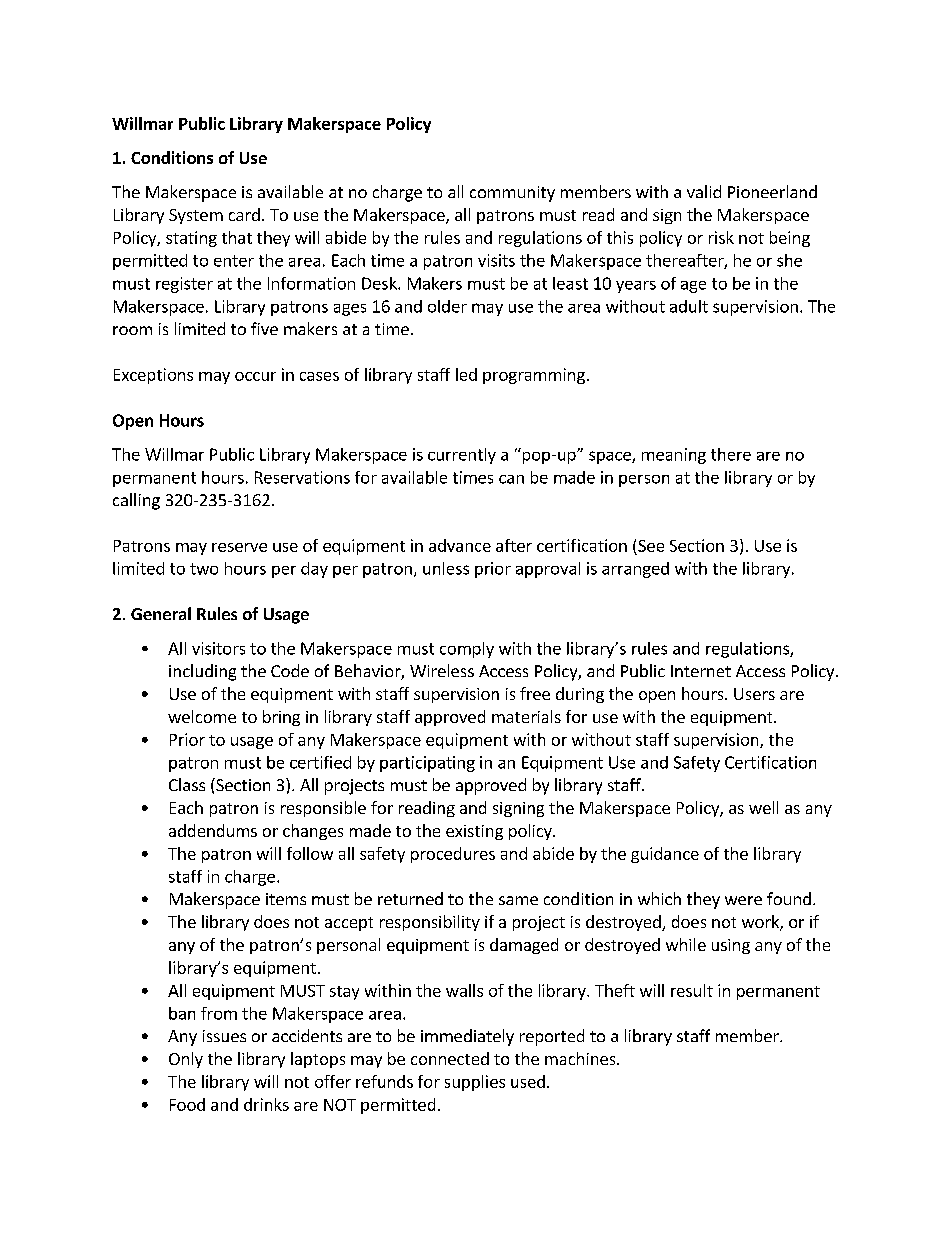 The width and height of the image is (952, 1233). What do you see at coordinates (196, 216) in the image?
I see `System` at bounding box center [196, 216].
